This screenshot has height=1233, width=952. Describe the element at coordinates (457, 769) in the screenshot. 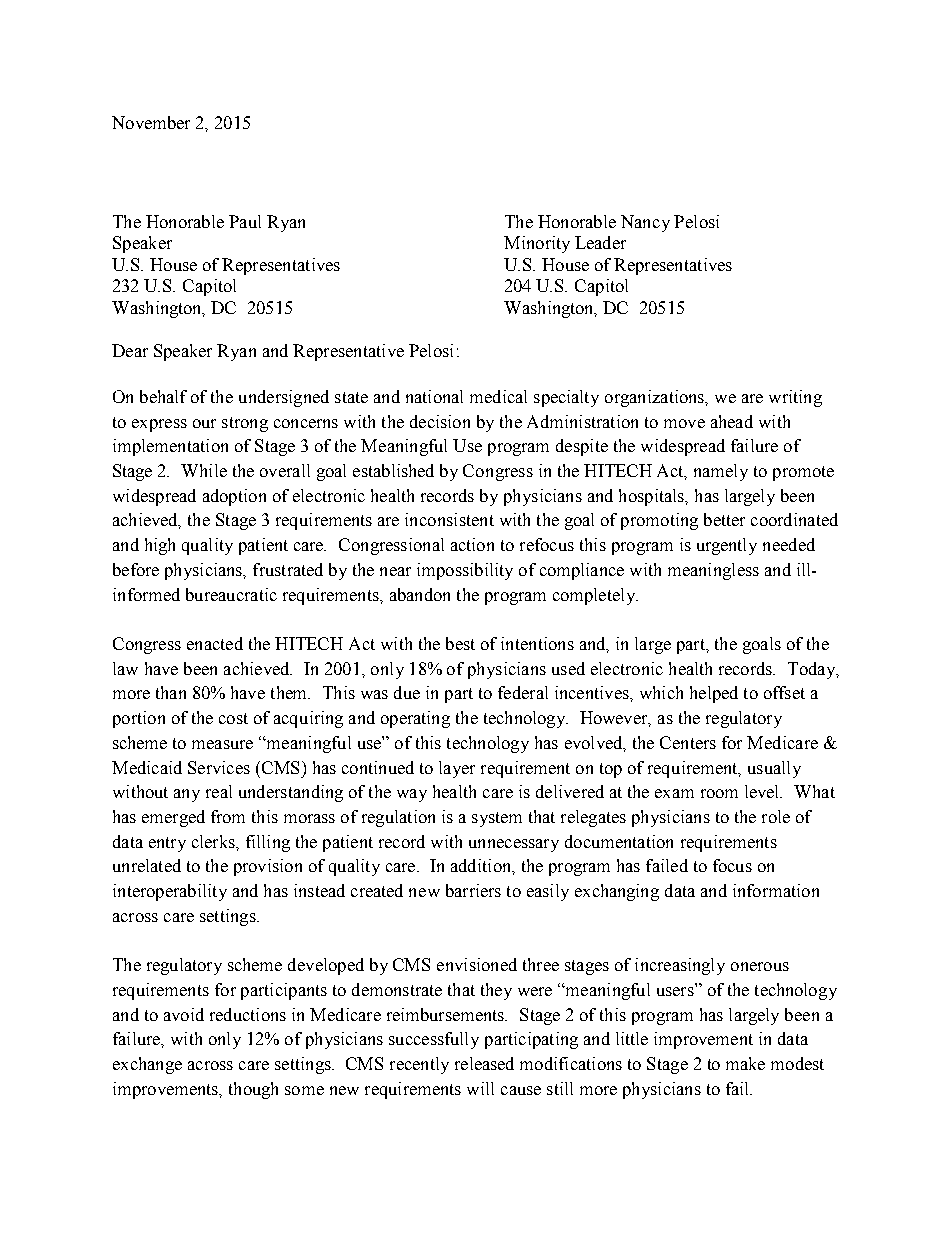

I see `layer` at that location.
